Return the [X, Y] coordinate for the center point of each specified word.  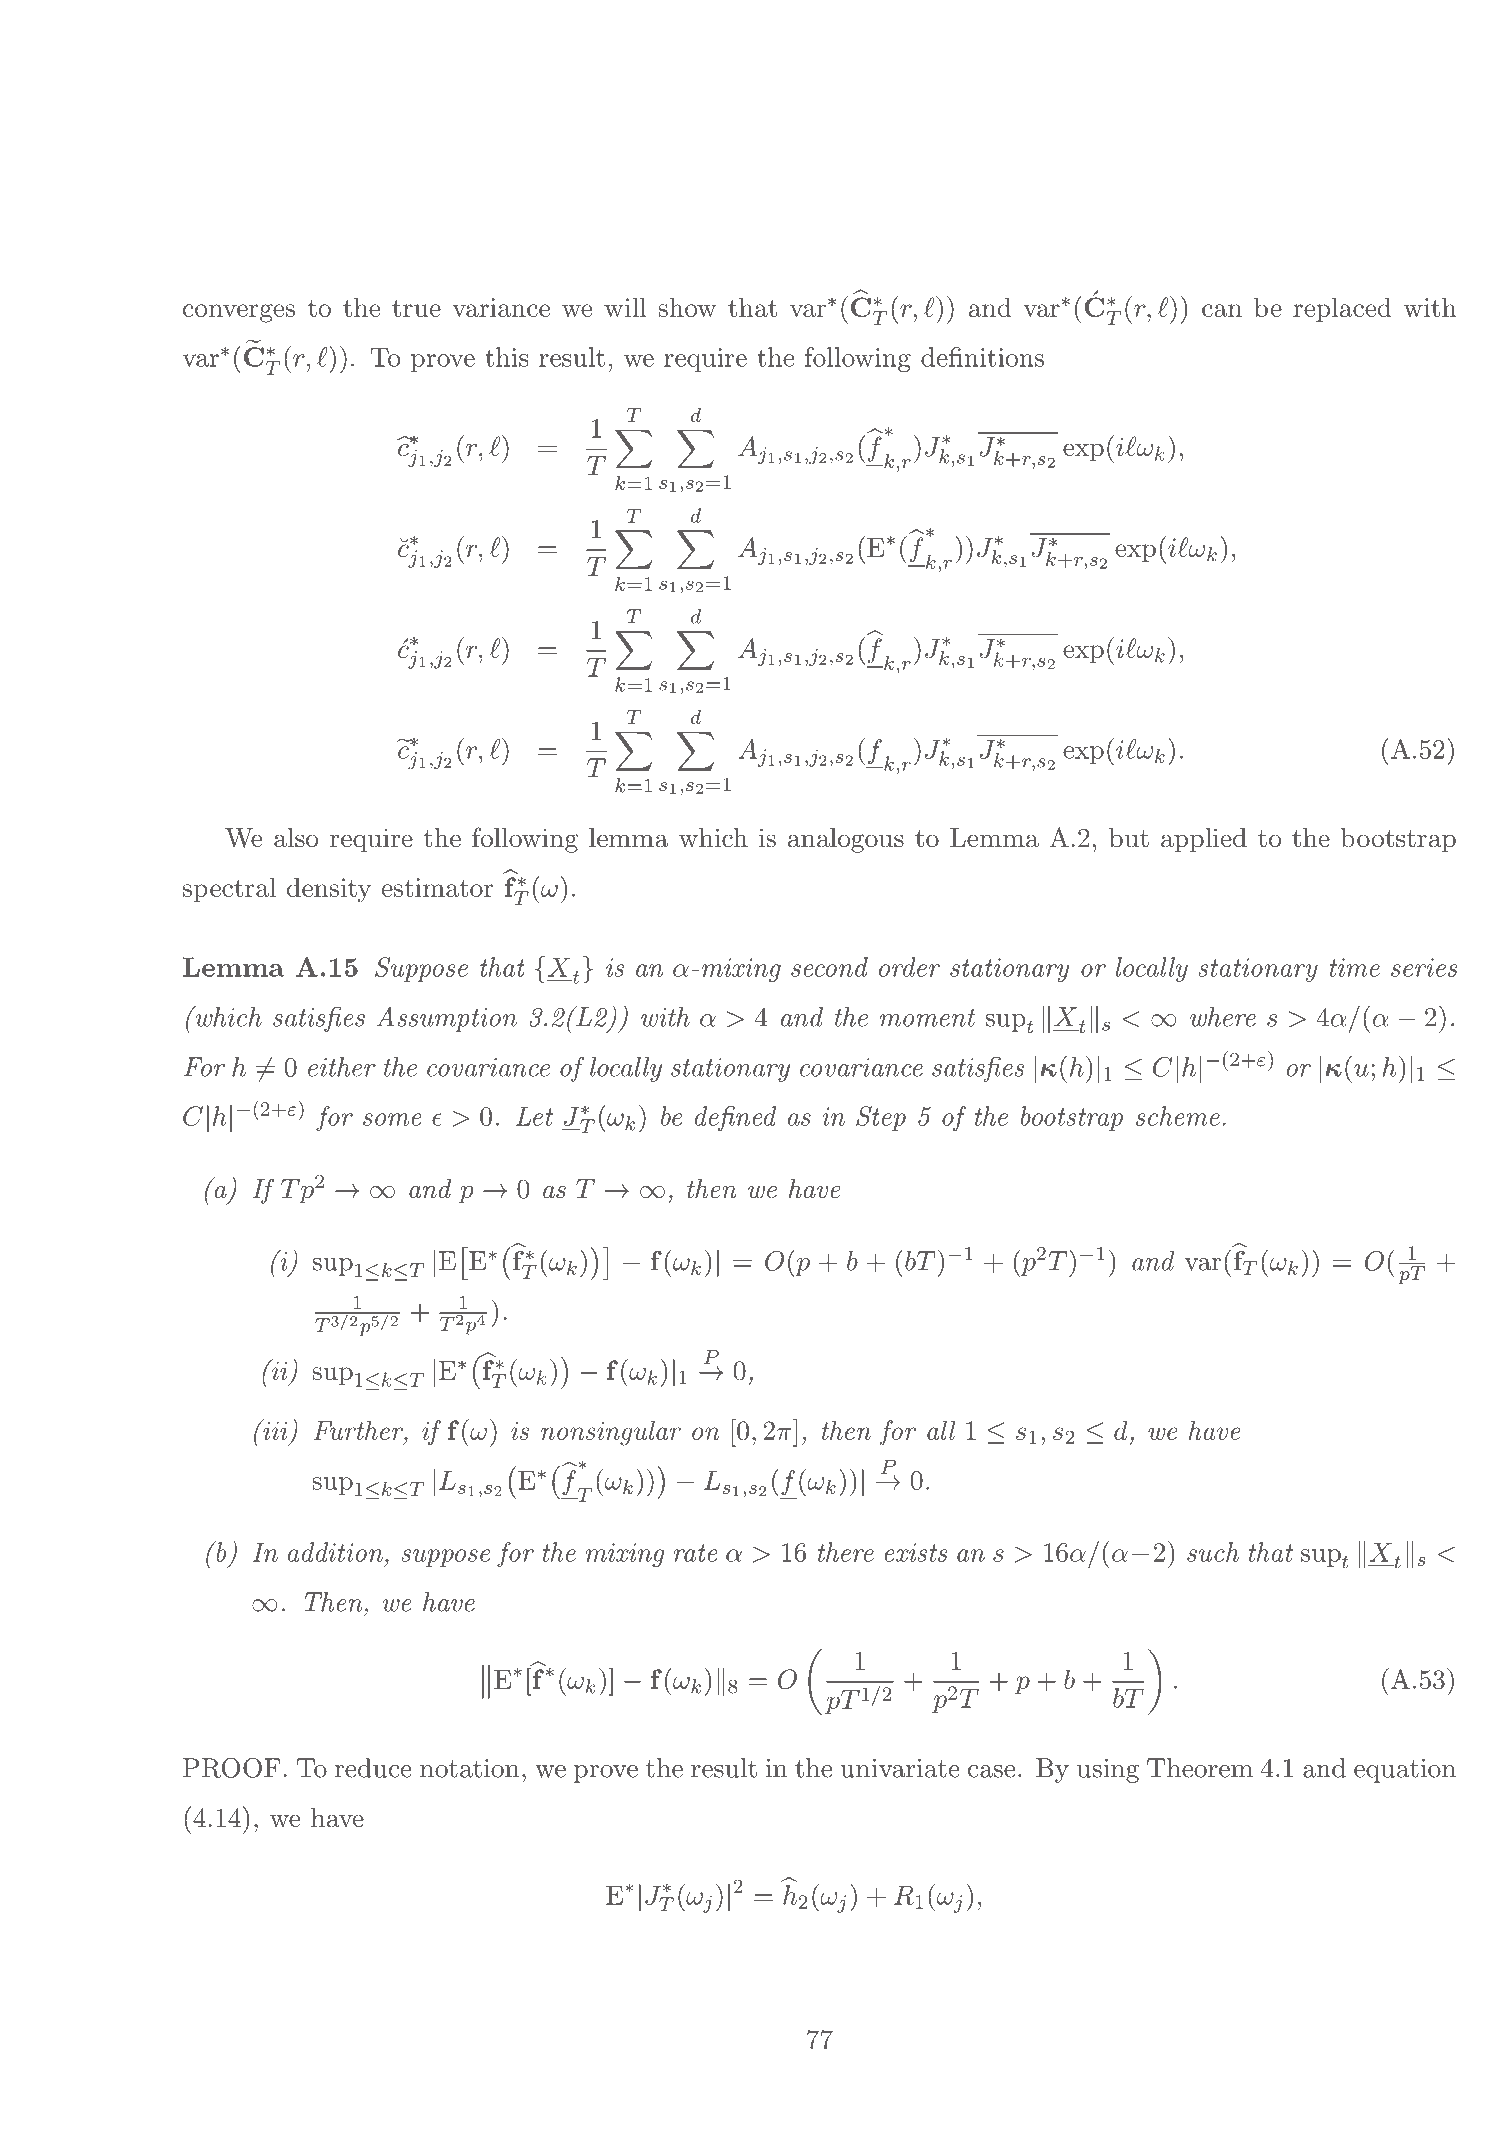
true [416, 308]
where [1223, 1017]
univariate [900, 1768]
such [1213, 1552]
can [1222, 310]
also [296, 838]
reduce [373, 1768]
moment [927, 1018]
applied [1204, 840]
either [342, 1067]
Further [359, 1430]
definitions [982, 357]
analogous [846, 840]
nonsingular [611, 1433]
